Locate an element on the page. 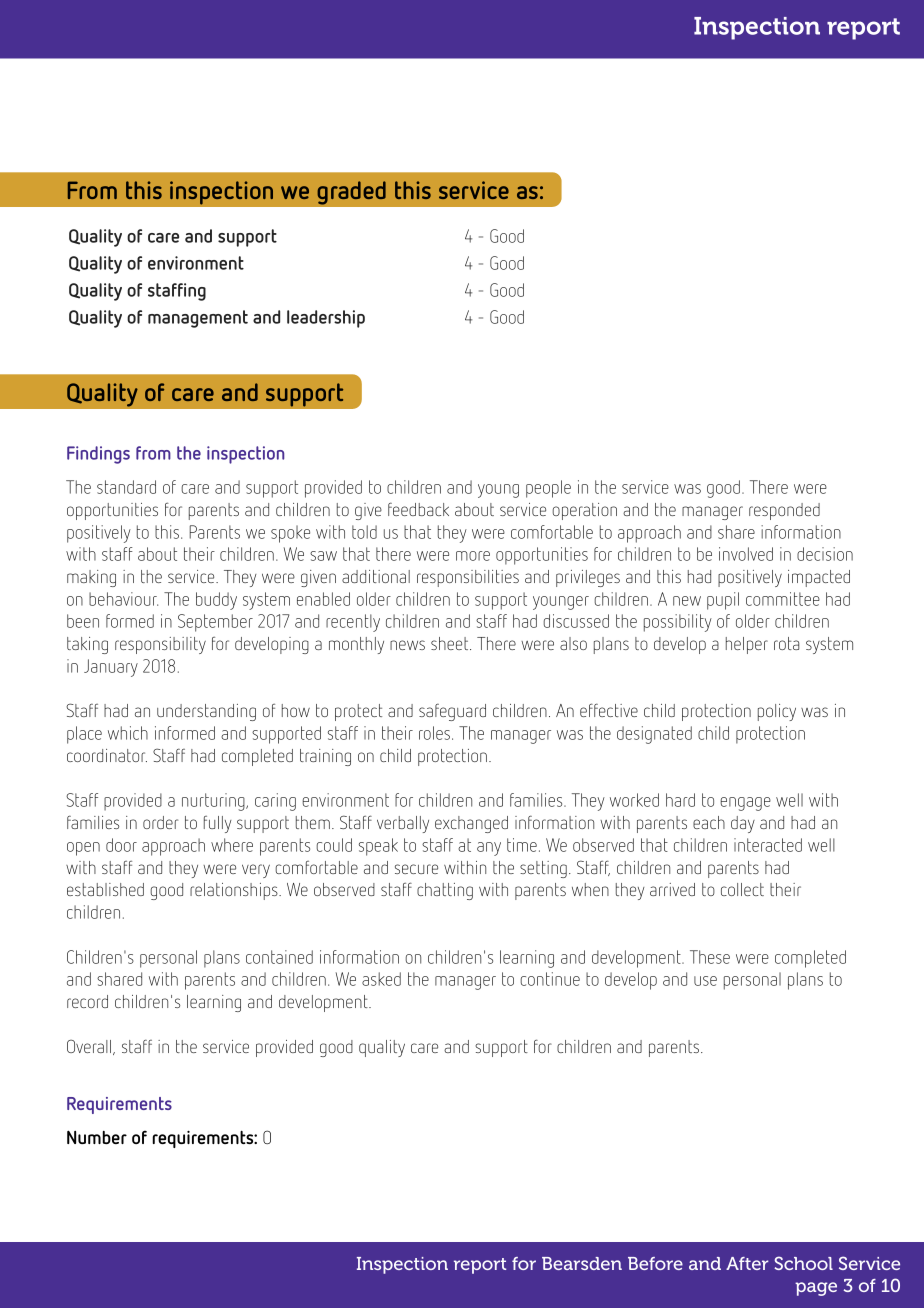  management is located at coordinates (198, 319).
